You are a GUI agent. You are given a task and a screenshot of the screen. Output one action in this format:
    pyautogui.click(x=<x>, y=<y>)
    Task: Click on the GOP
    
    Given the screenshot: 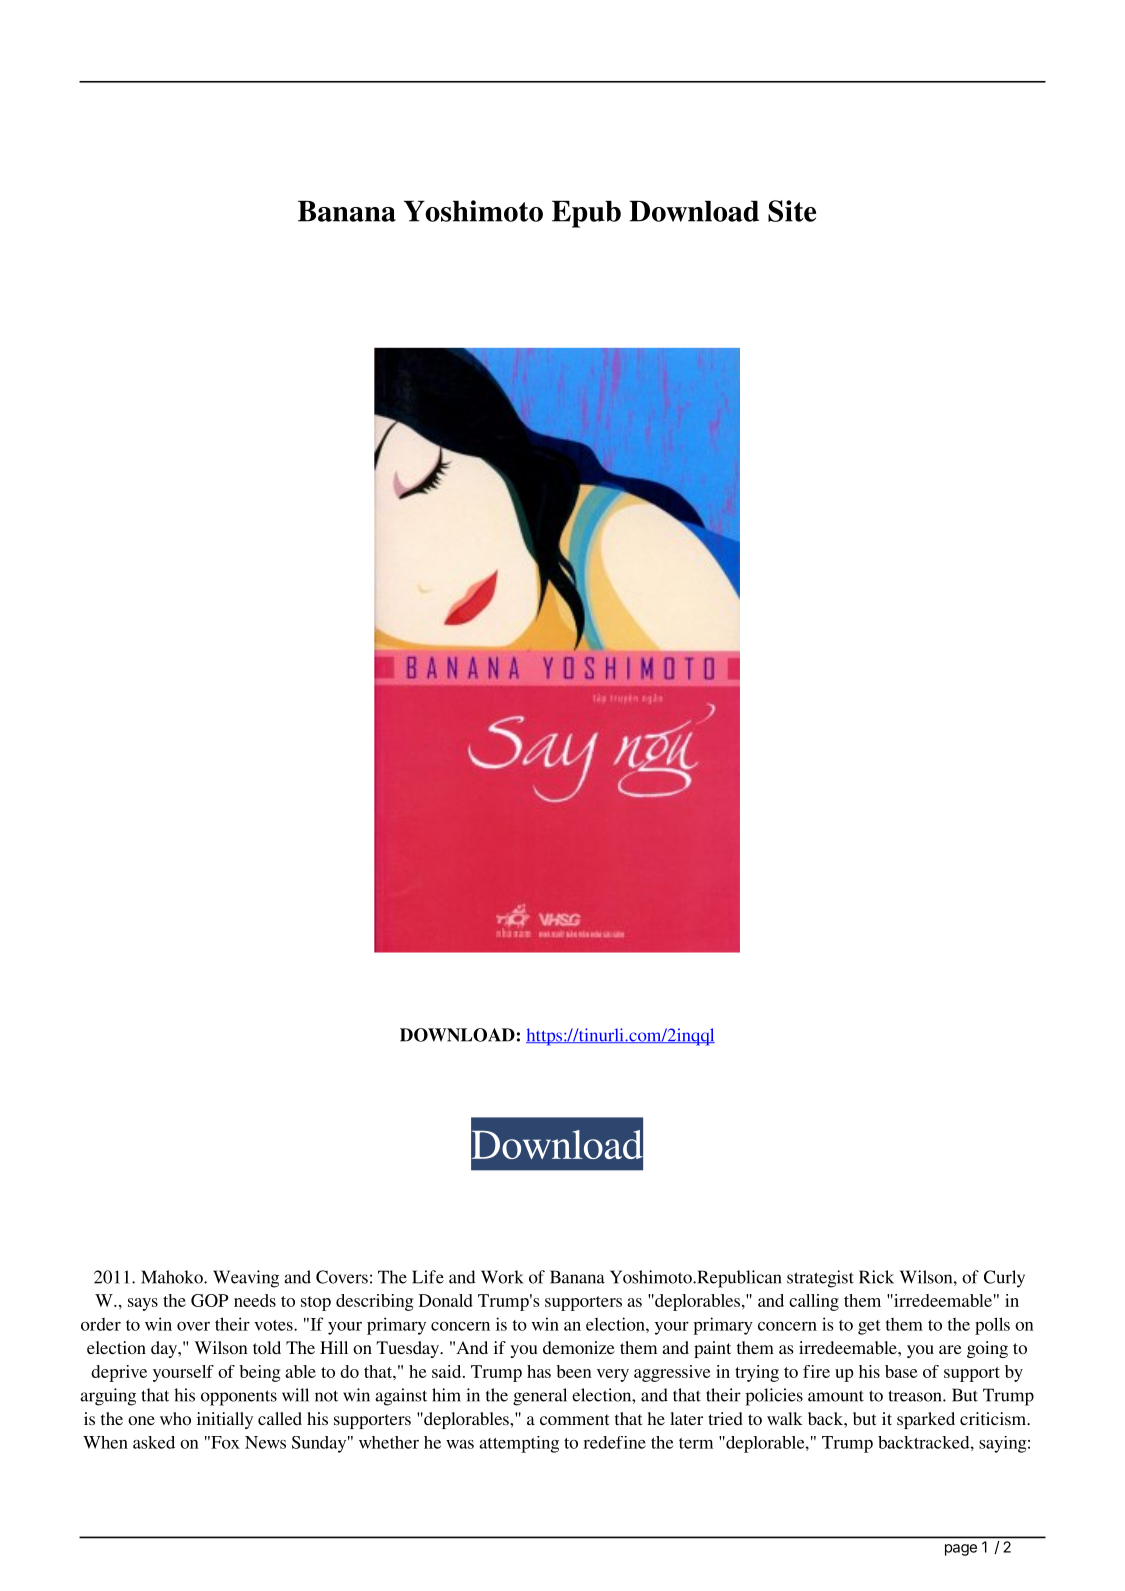 What is the action you would take?
    pyautogui.click(x=210, y=1300)
